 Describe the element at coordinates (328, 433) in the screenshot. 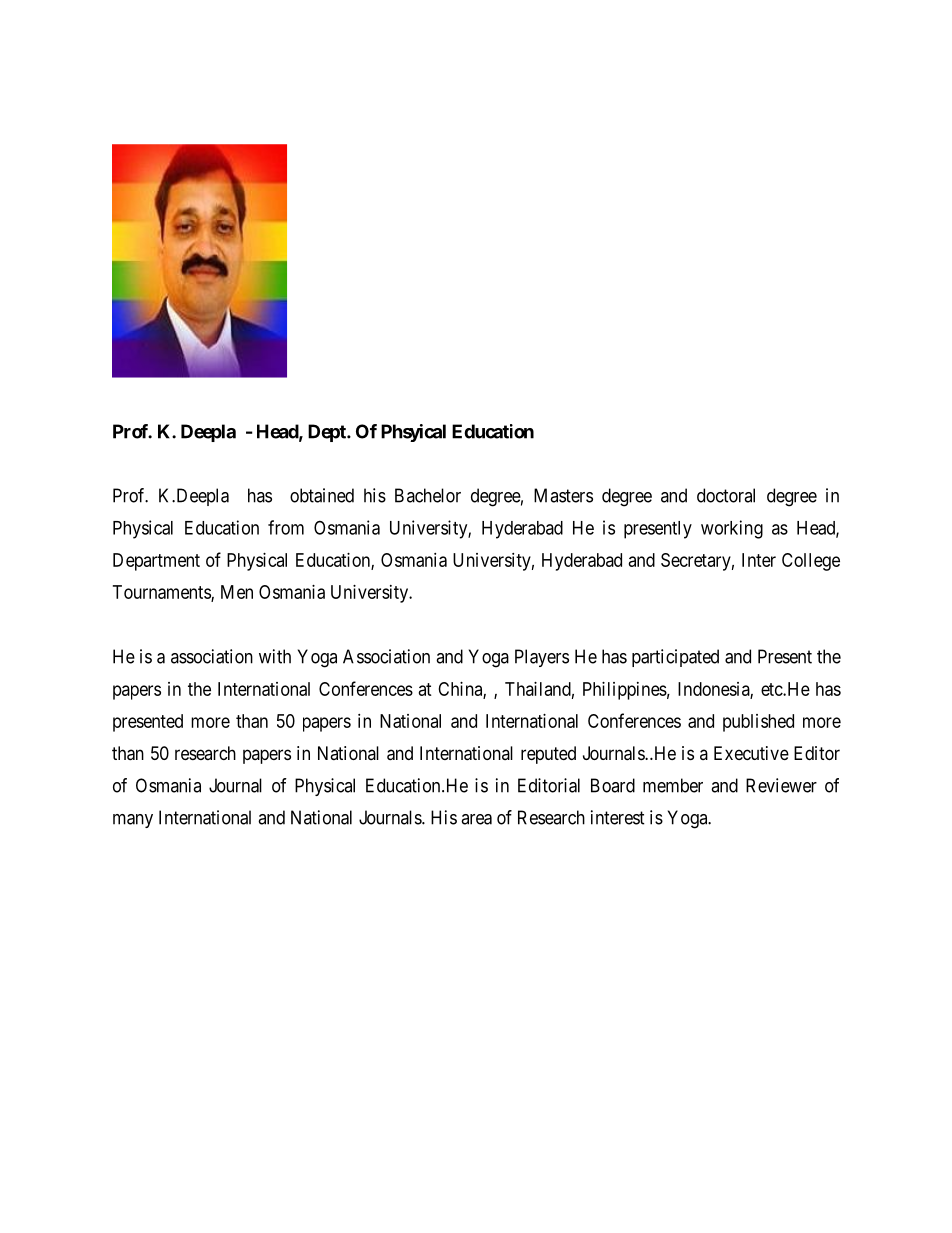

I see `Dept` at that location.
